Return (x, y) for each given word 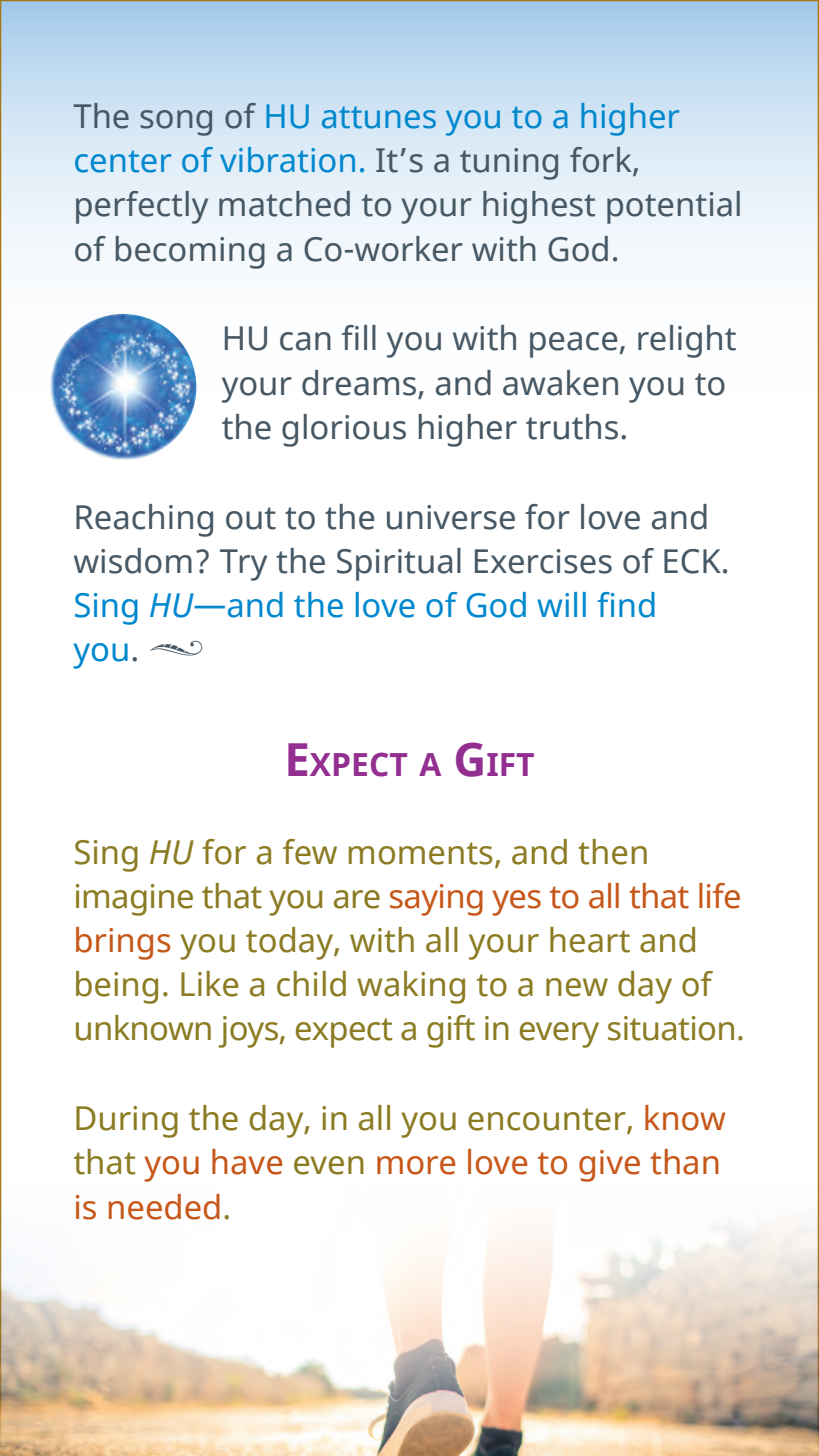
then (612, 852)
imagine (134, 900)
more (416, 1165)
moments (421, 853)
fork (602, 161)
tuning (509, 164)
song (176, 123)
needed (164, 1207)
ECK (692, 561)
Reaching (144, 520)
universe (451, 517)
